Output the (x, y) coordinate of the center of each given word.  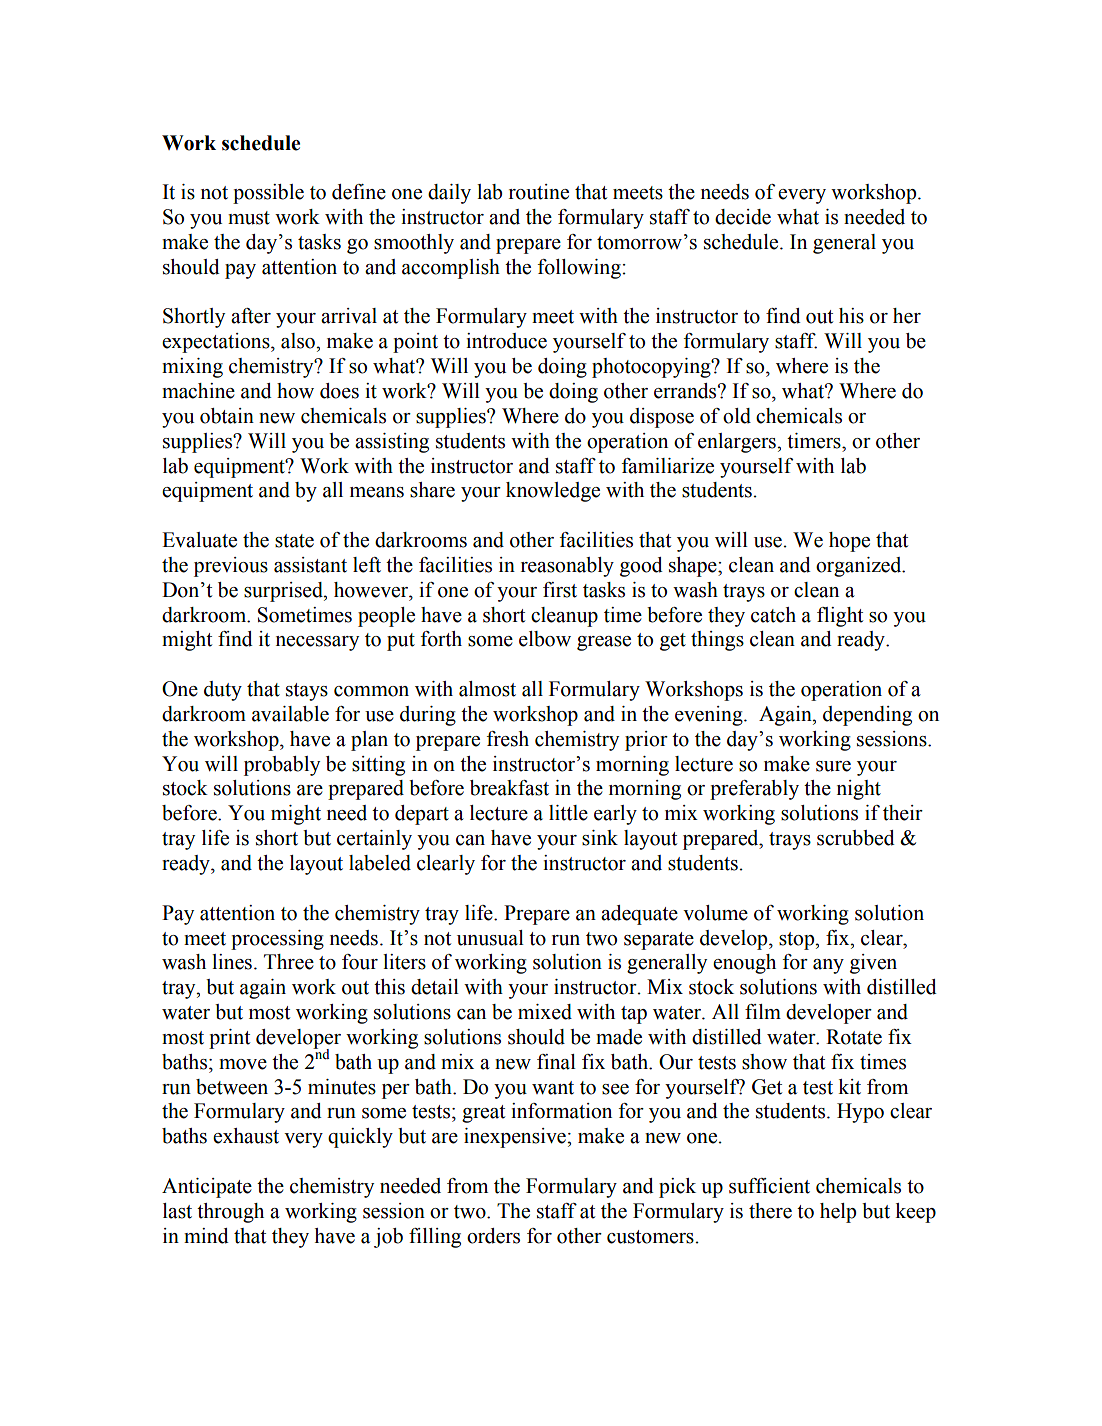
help (838, 1213)
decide (743, 217)
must (249, 218)
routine (539, 192)
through (230, 1213)
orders (493, 1236)
